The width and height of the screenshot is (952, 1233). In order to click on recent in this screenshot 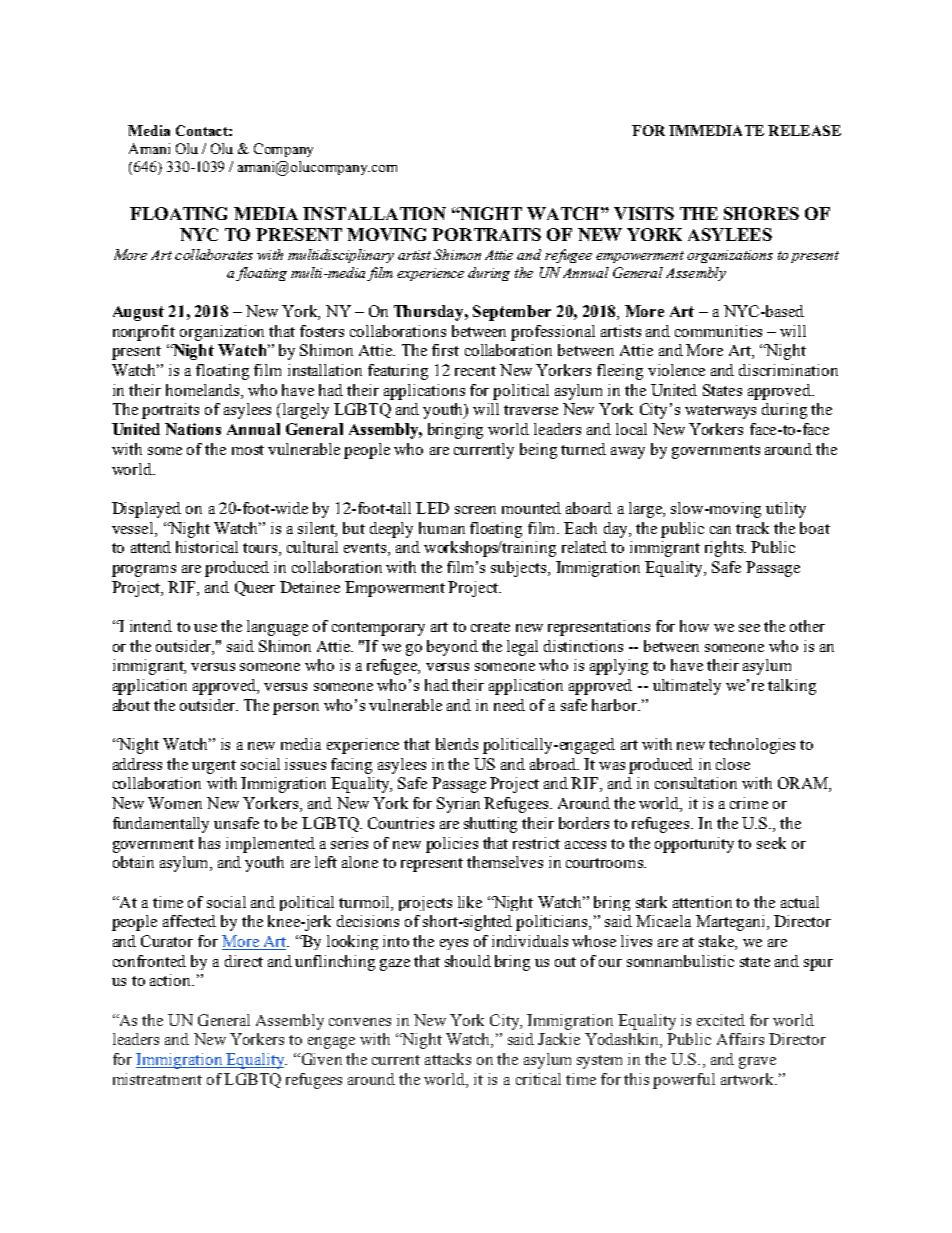, I will do `click(475, 371)`.
